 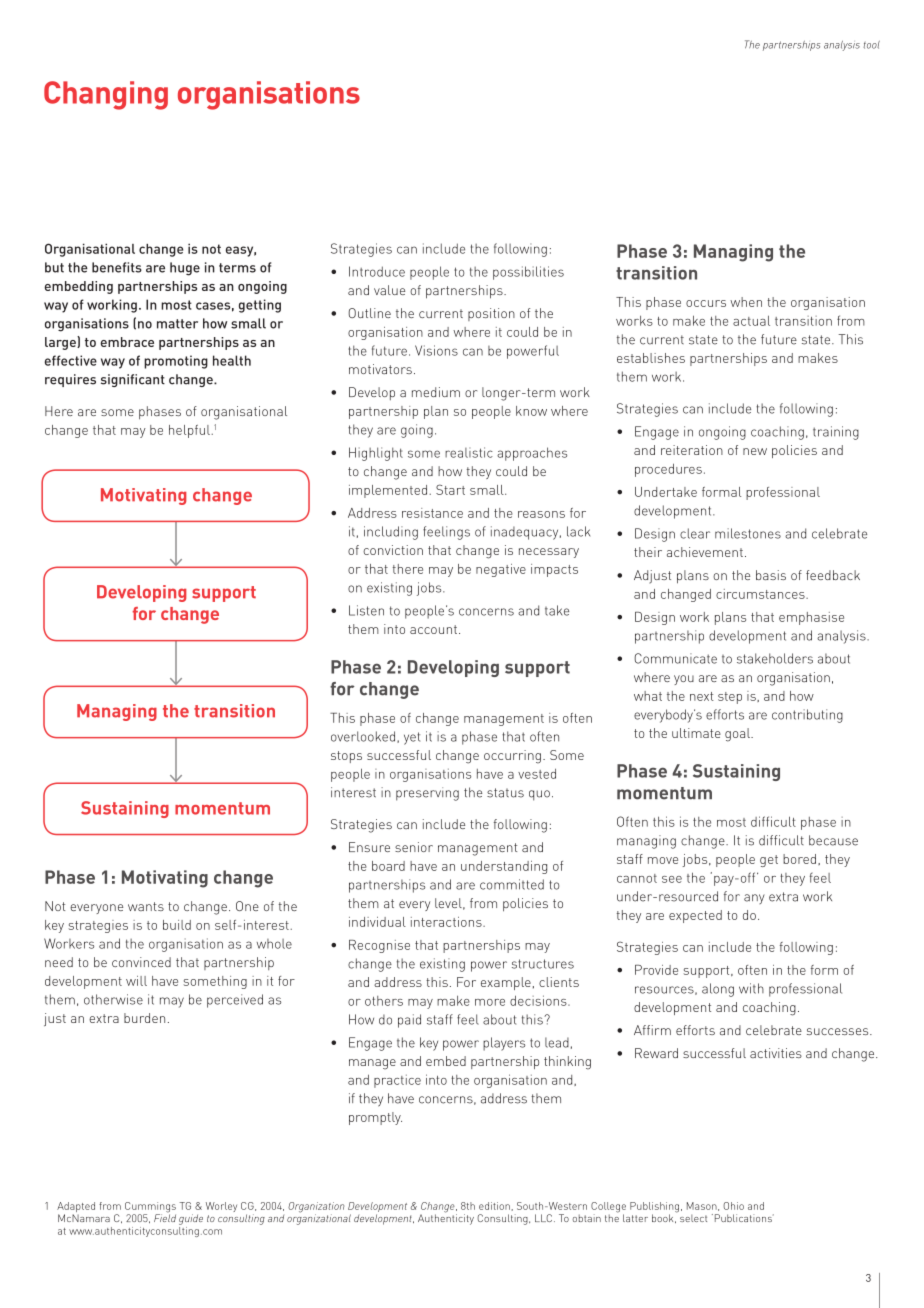 What do you see at coordinates (871, 45) in the screenshot?
I see `tool` at bounding box center [871, 45].
